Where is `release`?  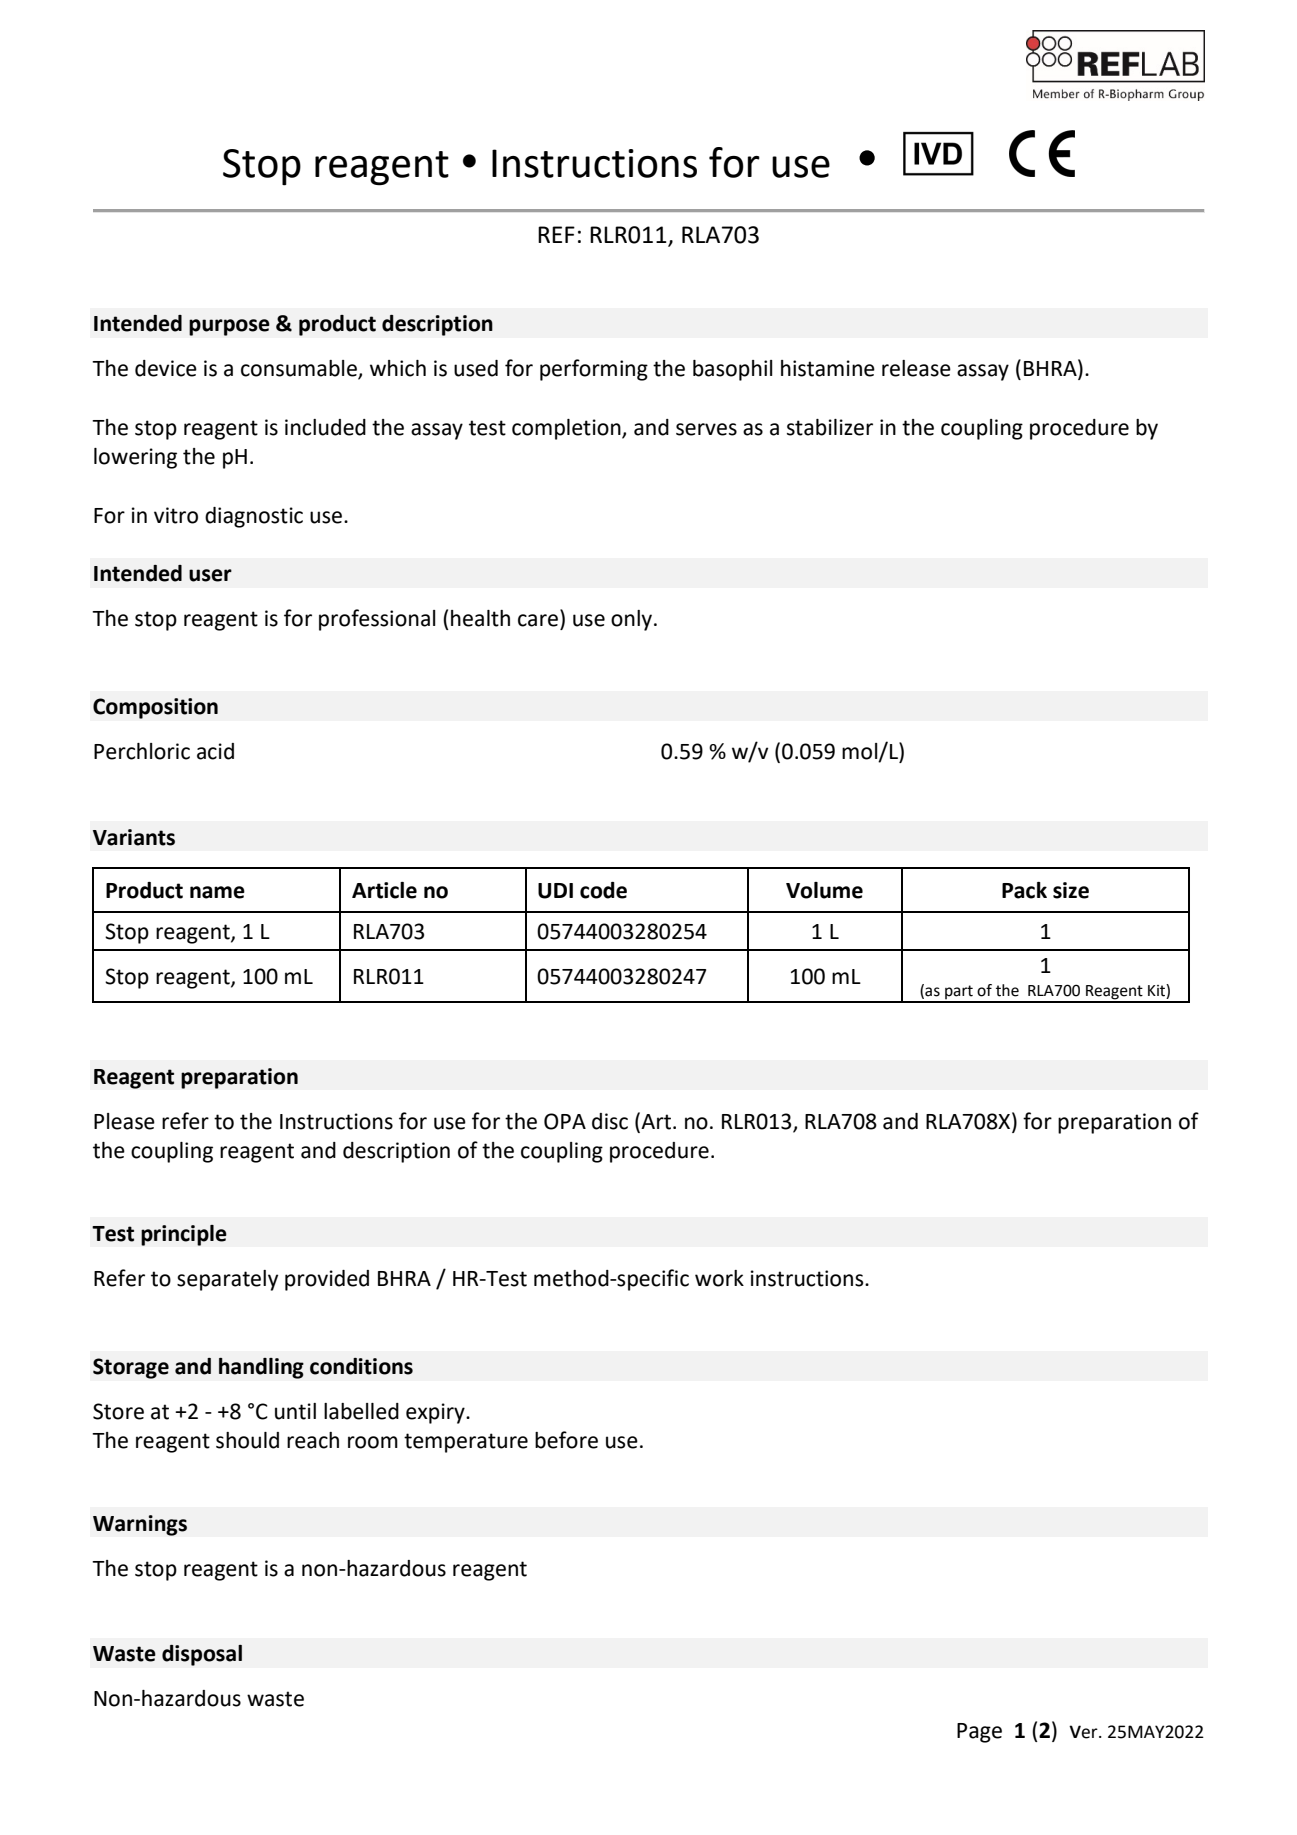
release is located at coordinates (916, 368).
